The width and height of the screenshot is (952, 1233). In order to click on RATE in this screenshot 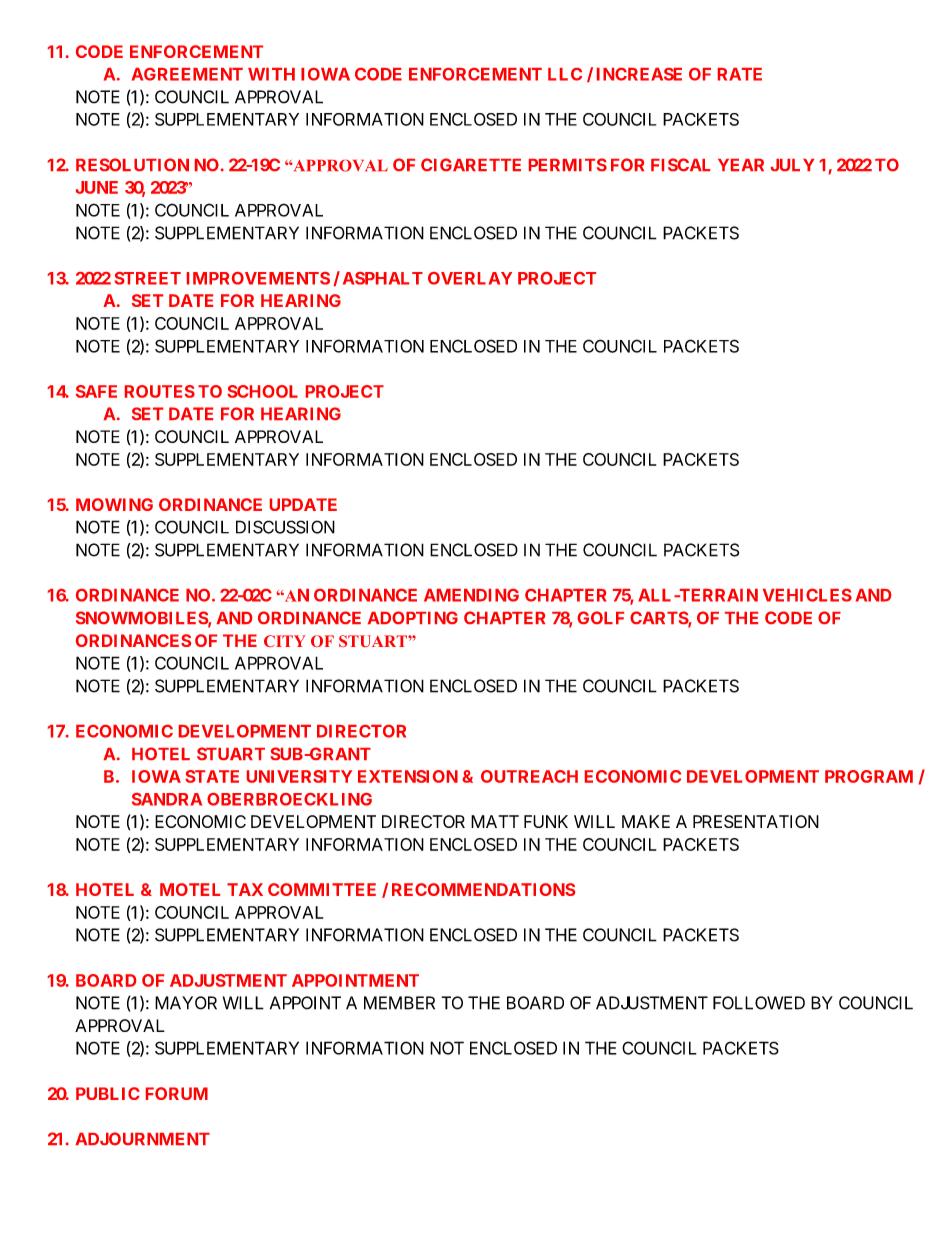, I will do `click(740, 74)`.
